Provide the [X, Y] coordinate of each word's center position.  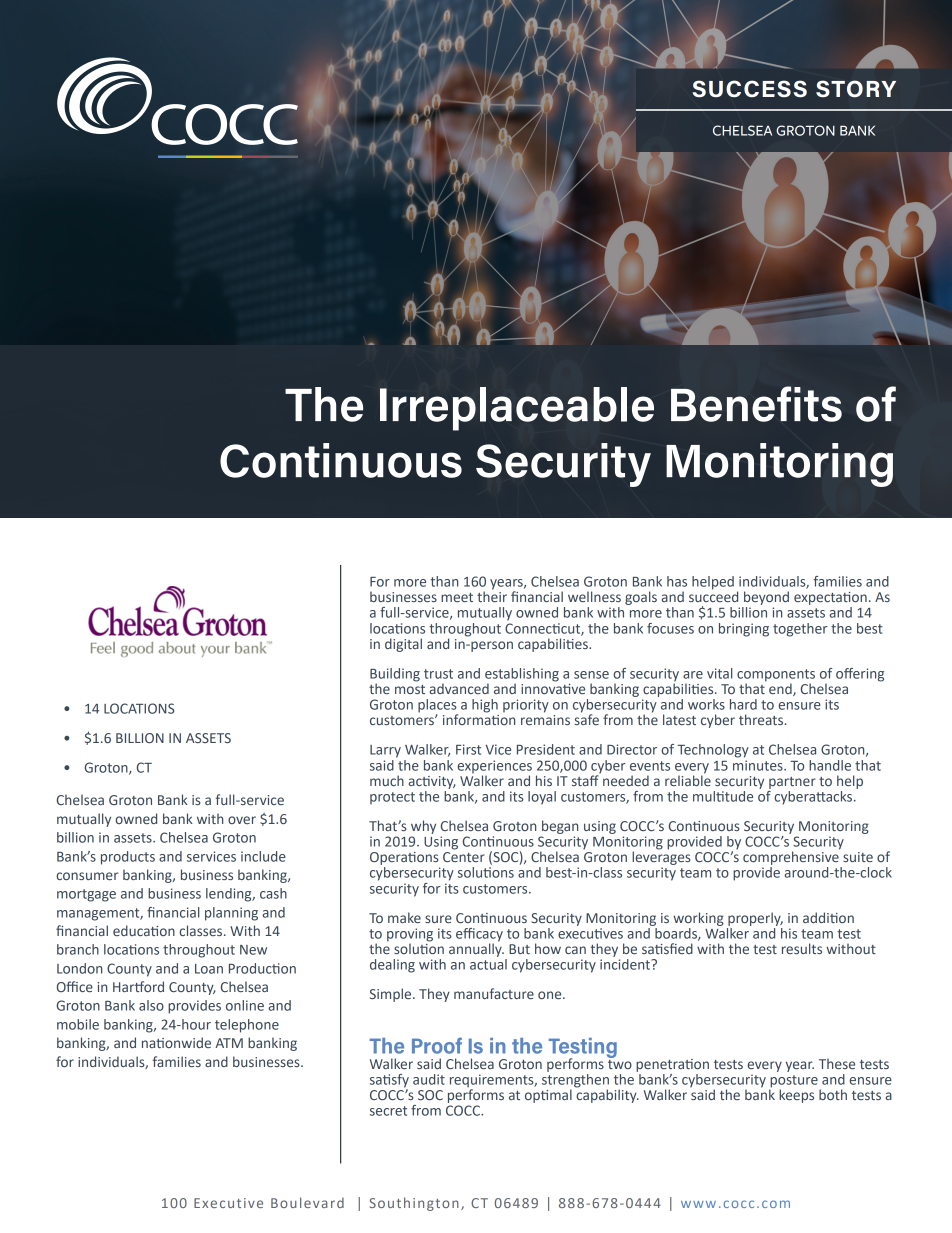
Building [395, 676]
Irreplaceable [517, 409]
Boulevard [307, 1202]
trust [438, 674]
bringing [744, 630]
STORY [856, 89]
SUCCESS [749, 89]
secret [388, 1111]
